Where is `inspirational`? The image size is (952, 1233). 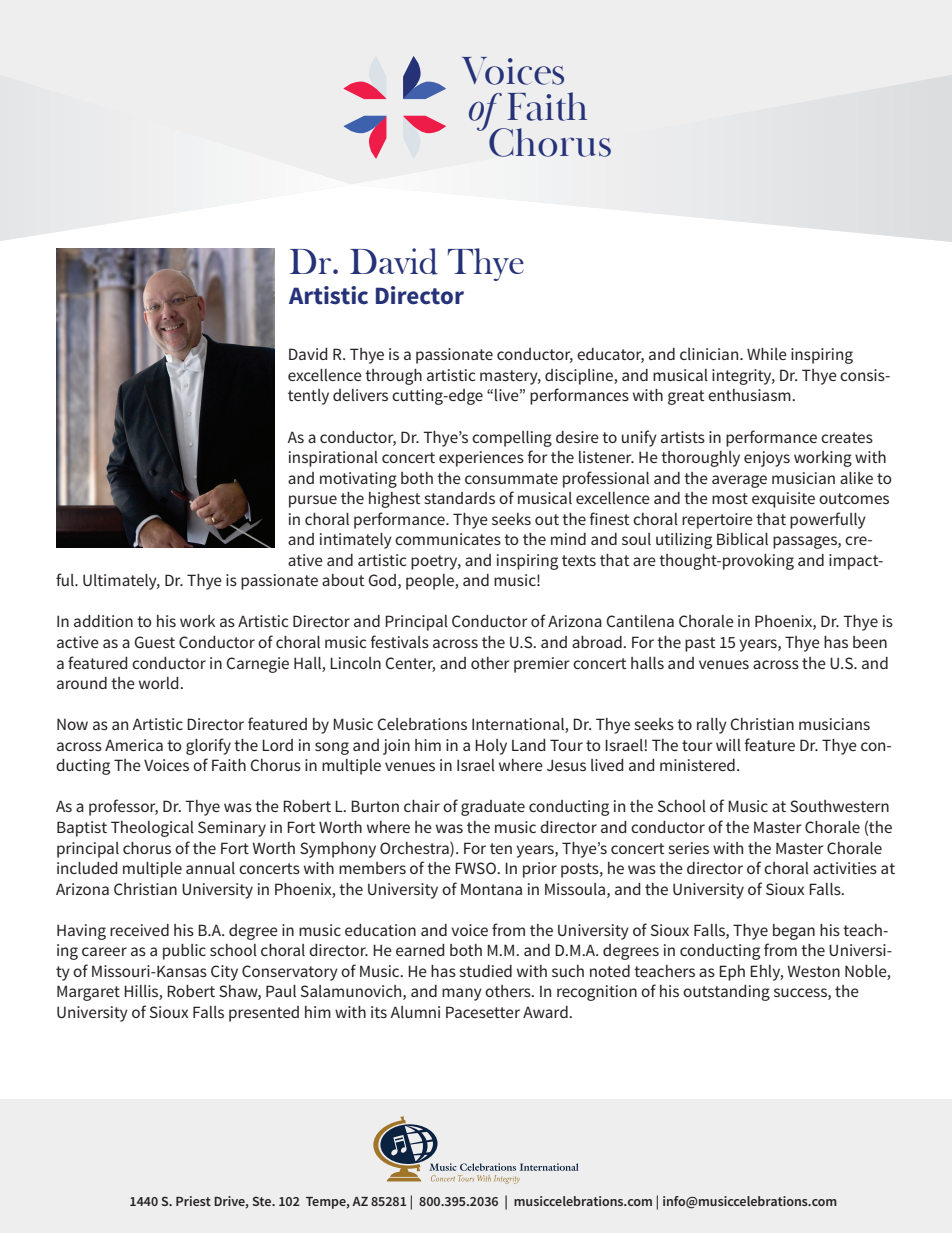
inspirational is located at coordinates (333, 459).
